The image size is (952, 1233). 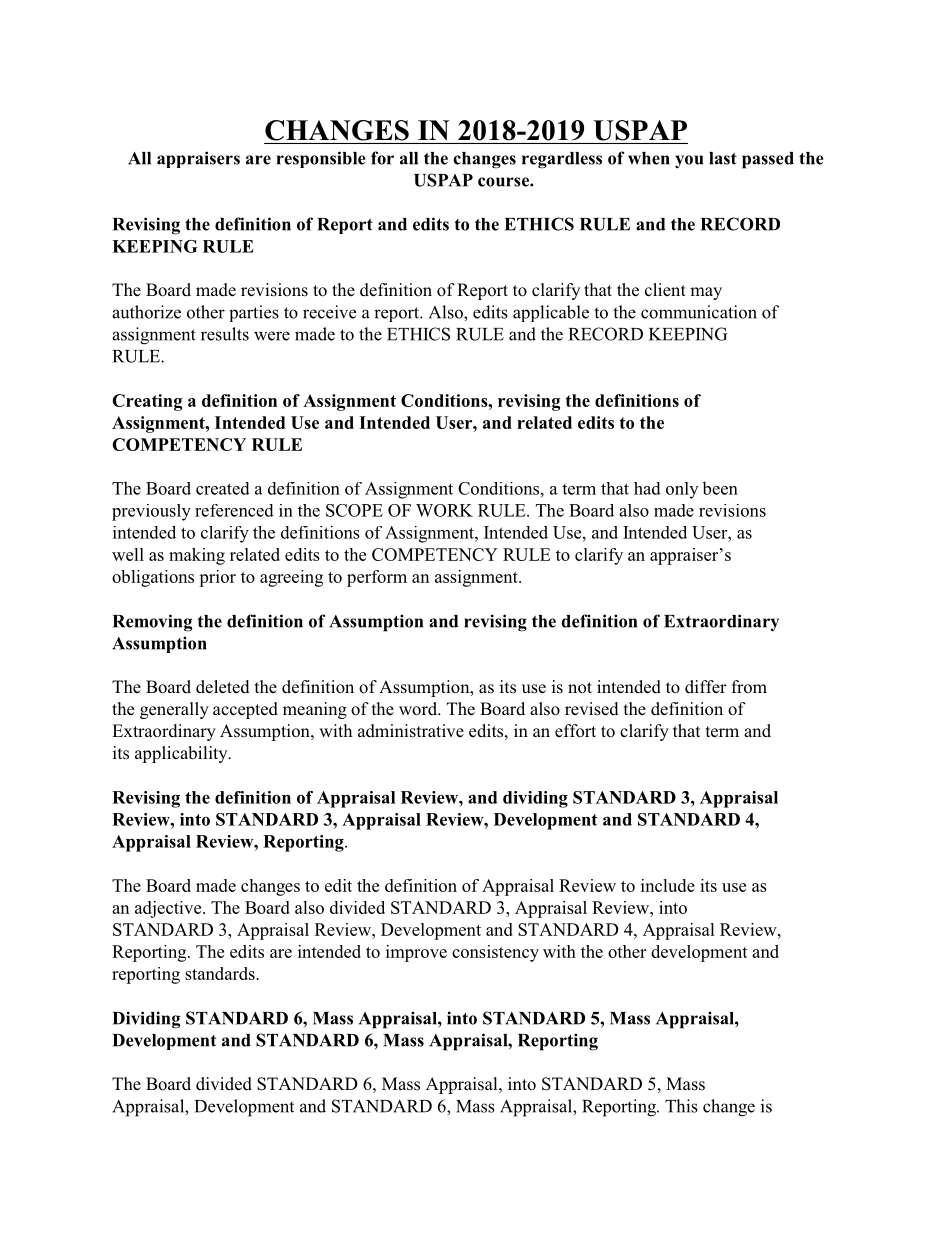 I want to click on WORK, so click(x=444, y=510).
